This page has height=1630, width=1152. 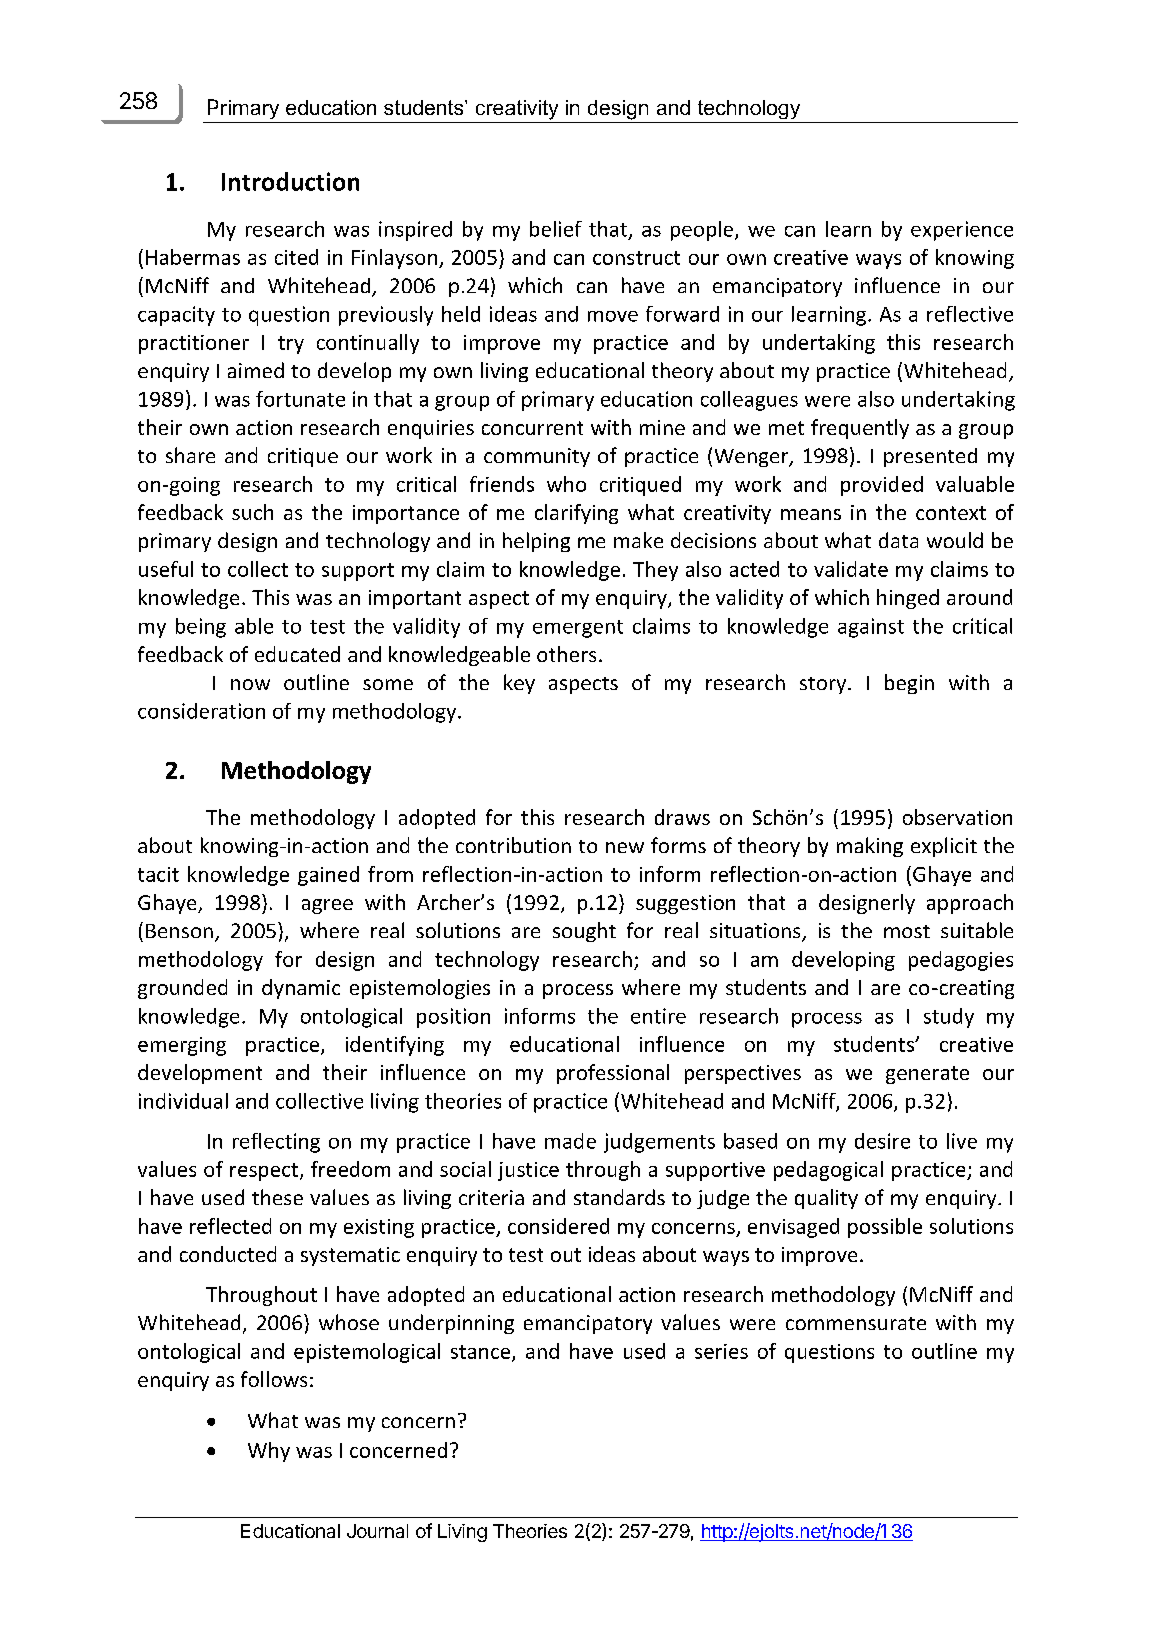 What do you see at coordinates (566, 654) in the page?
I see `others` at bounding box center [566, 654].
